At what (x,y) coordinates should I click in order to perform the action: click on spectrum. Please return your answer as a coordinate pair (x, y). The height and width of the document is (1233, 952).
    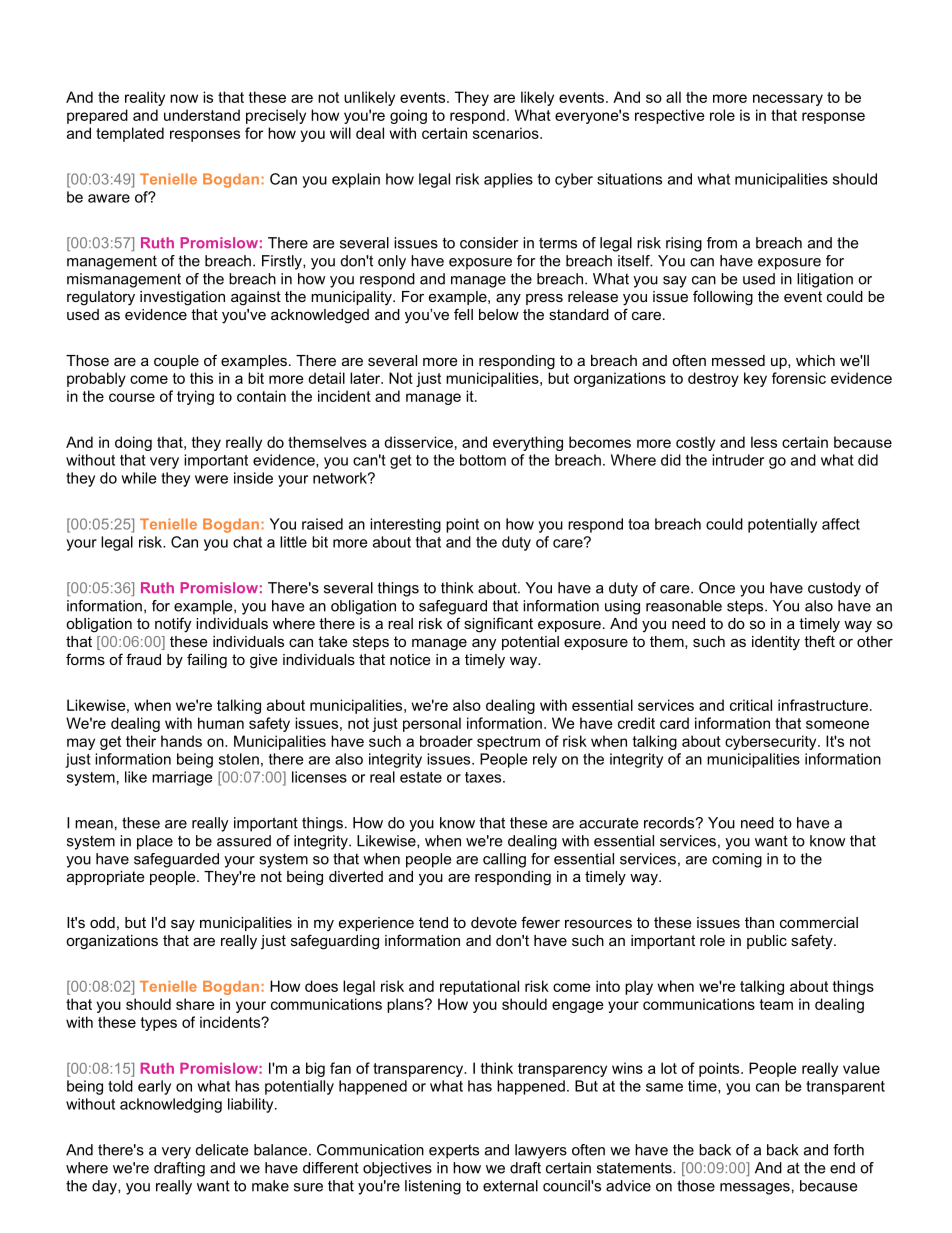
    Looking at the image, I should click on (508, 743).
